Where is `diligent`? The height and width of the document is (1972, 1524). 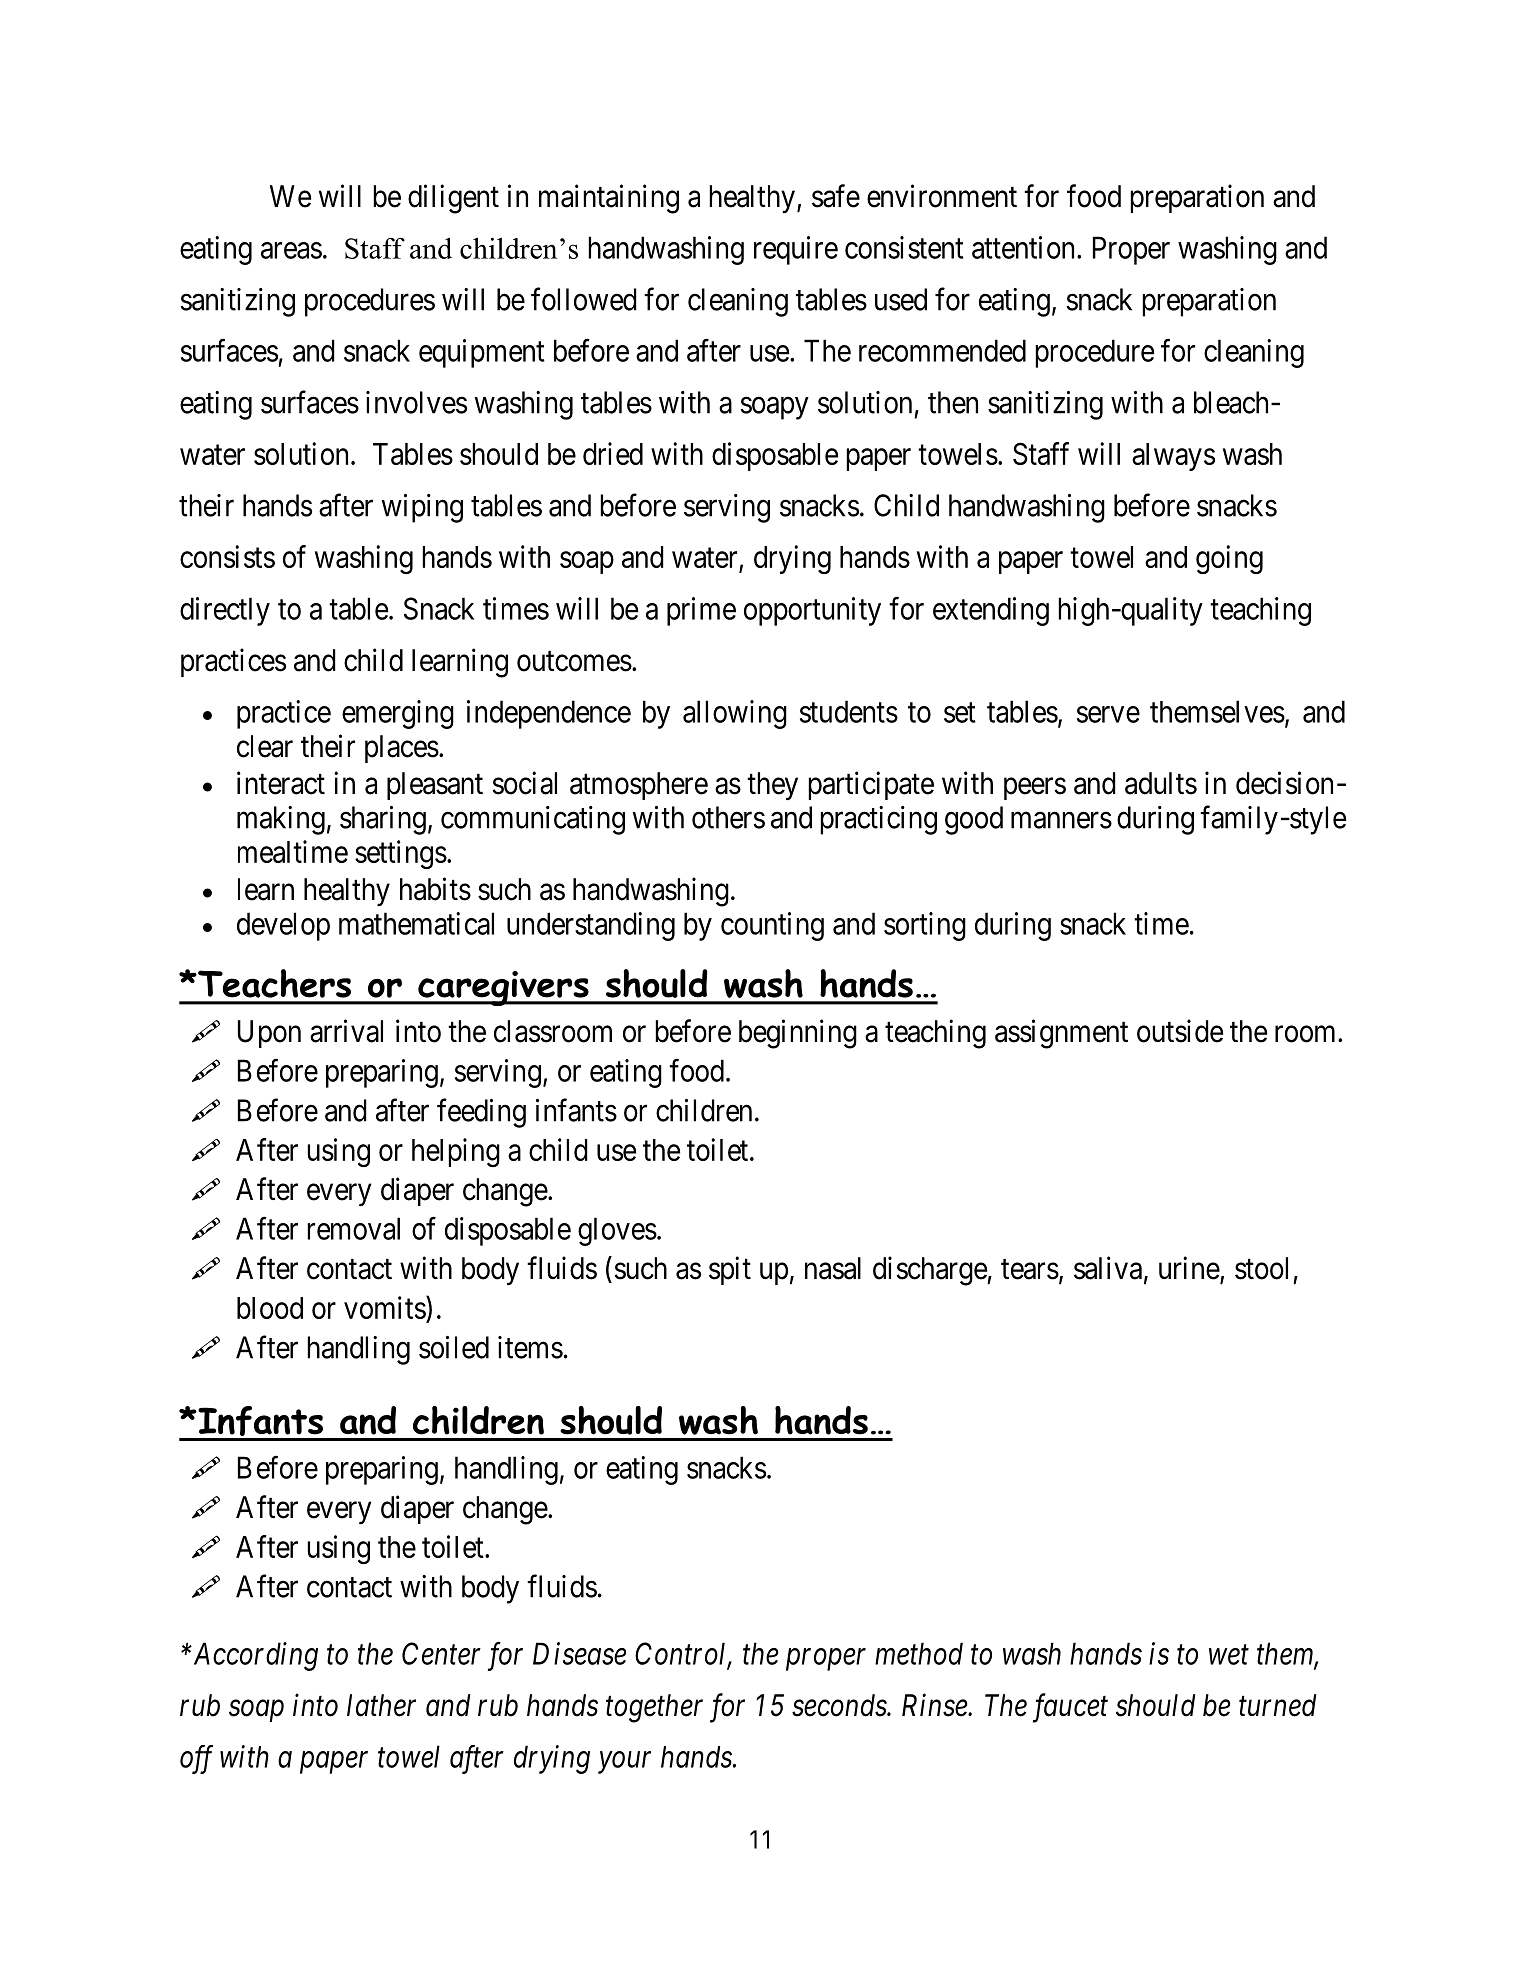 diligent is located at coordinates (453, 199).
